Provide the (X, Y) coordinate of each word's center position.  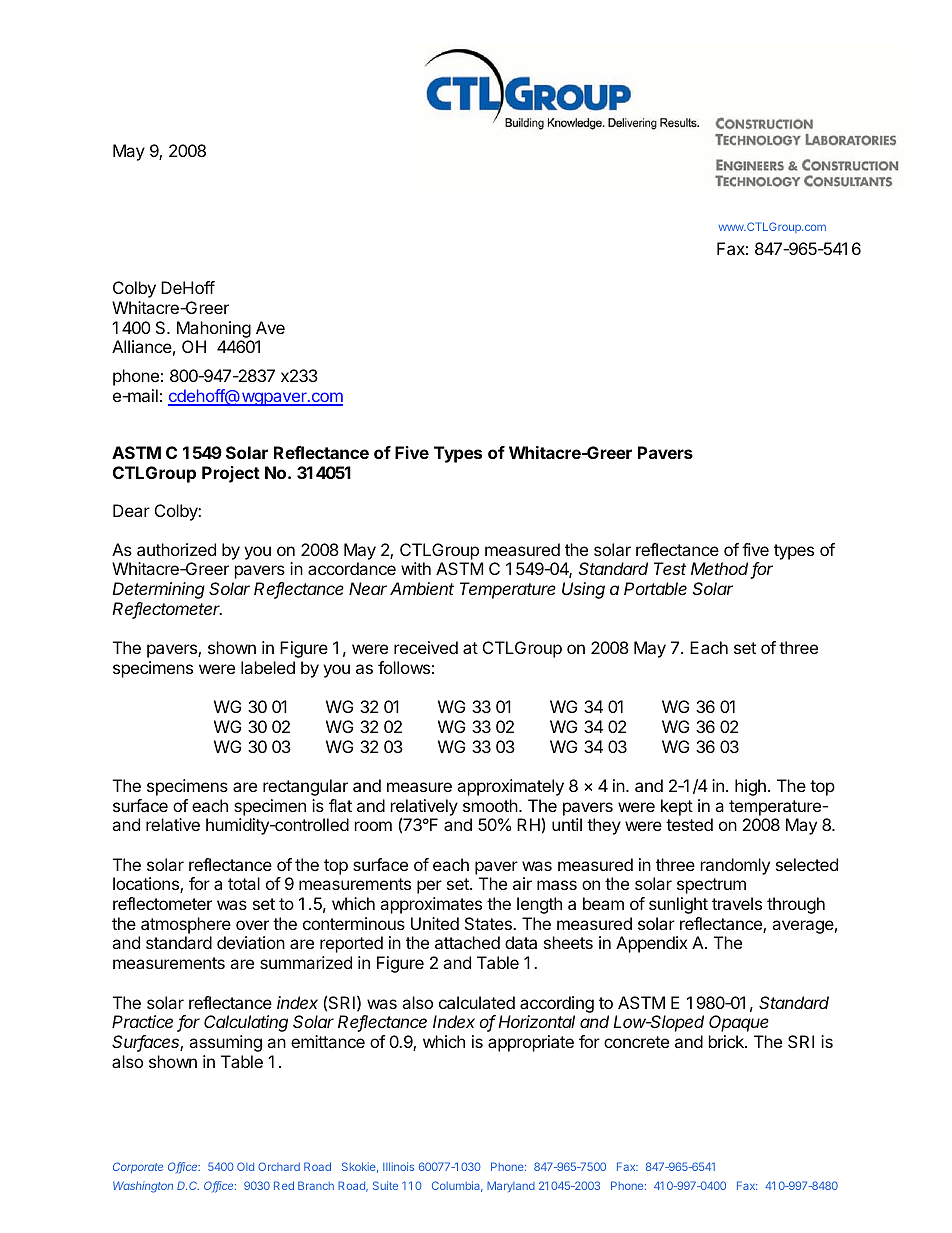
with (416, 568)
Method (721, 570)
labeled (268, 667)
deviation (251, 942)
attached (467, 942)
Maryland (511, 1186)
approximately (510, 787)
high (750, 787)
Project (231, 474)
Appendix (652, 944)
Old (245, 1166)
